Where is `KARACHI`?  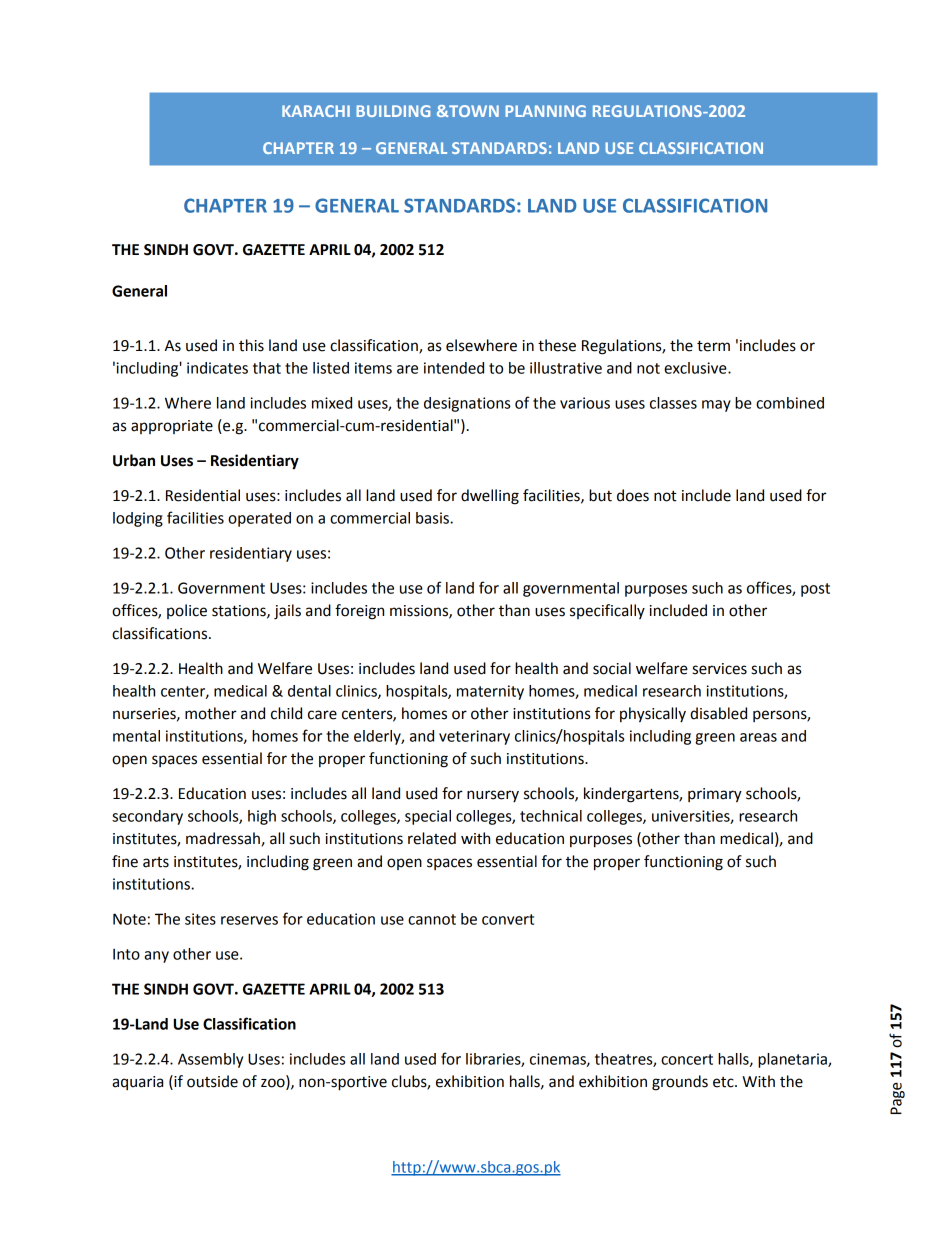
KARACHI is located at coordinates (316, 111).
